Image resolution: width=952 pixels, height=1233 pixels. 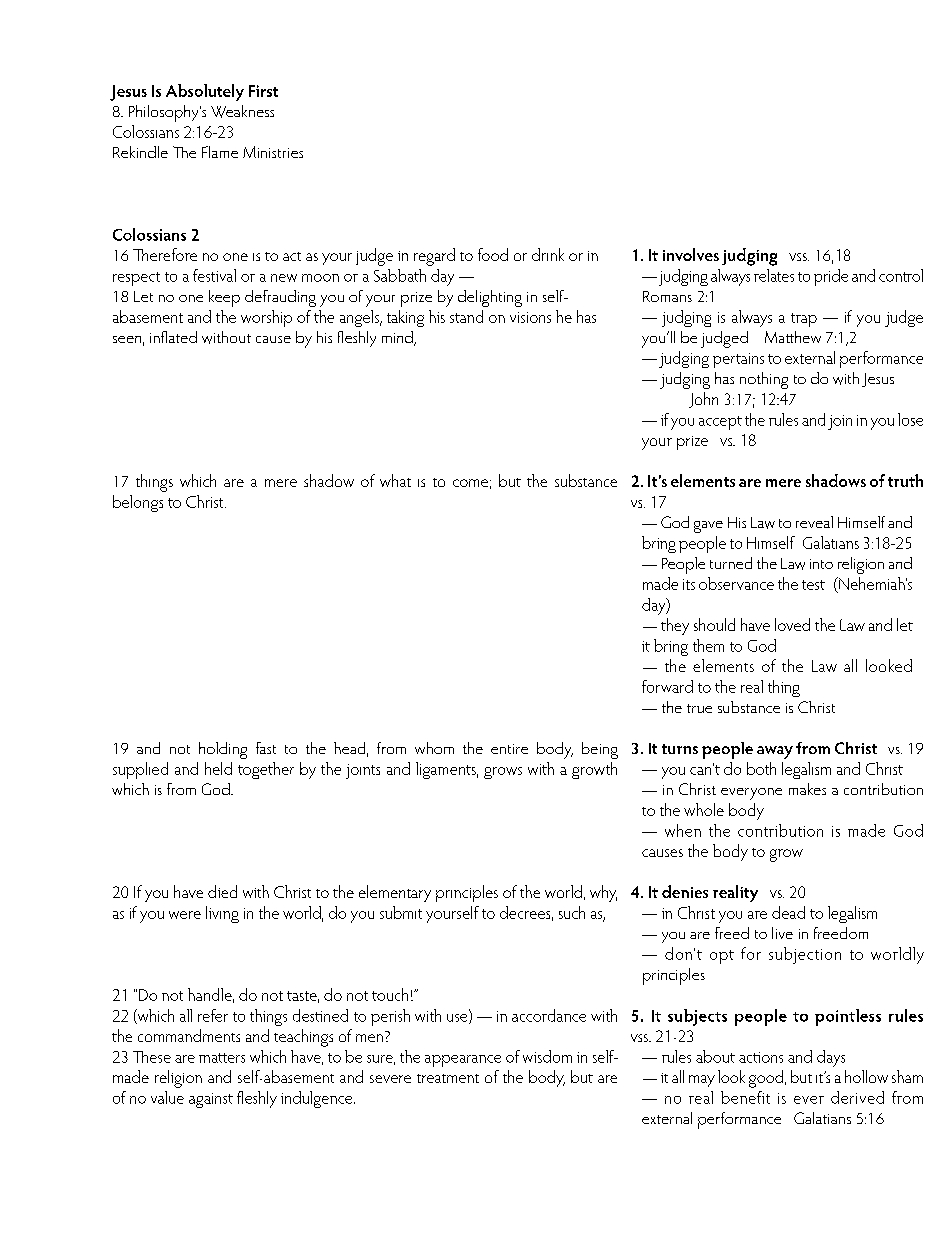 What do you see at coordinates (548, 254) in the screenshot?
I see `drink` at bounding box center [548, 254].
